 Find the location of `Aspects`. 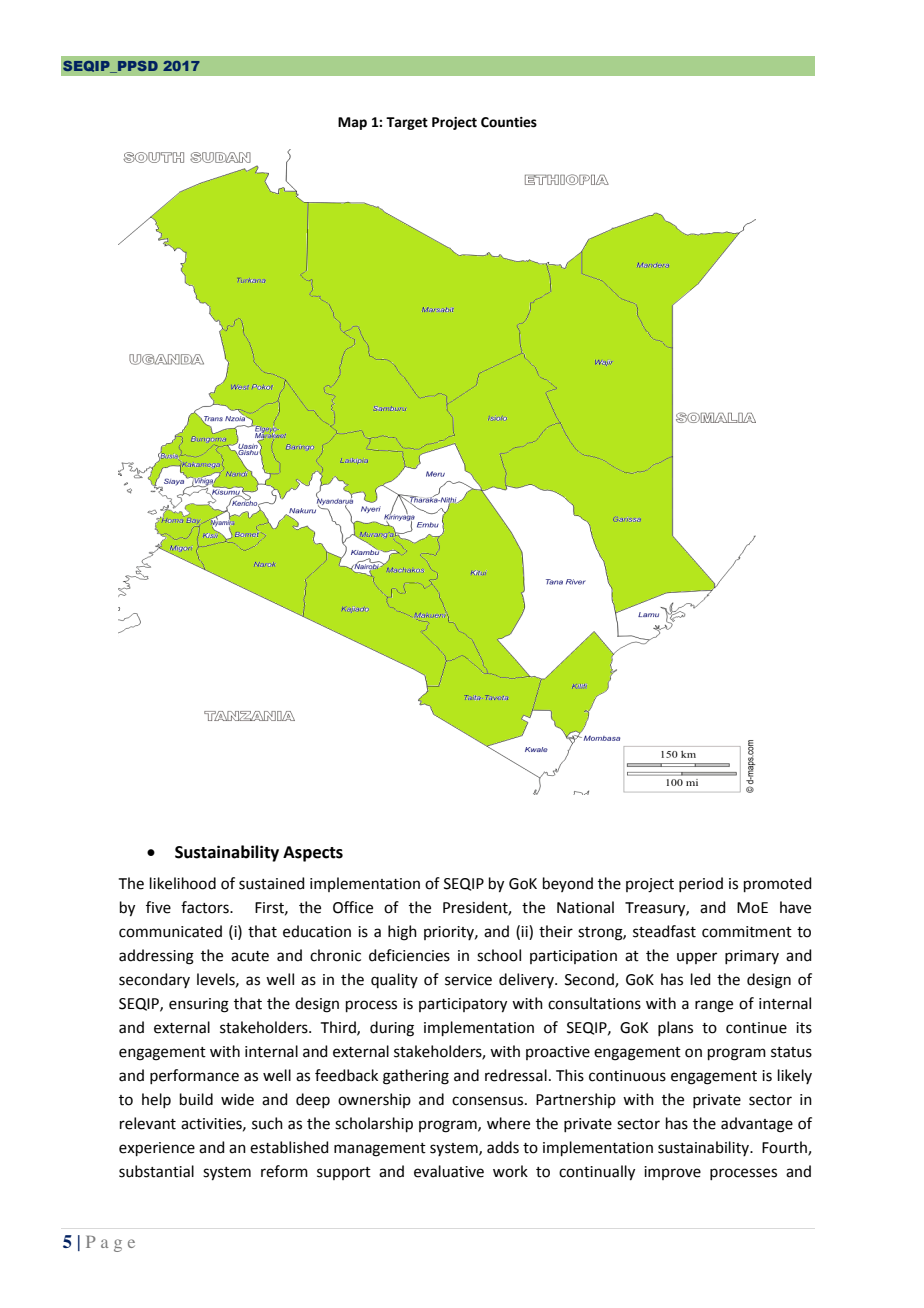

Aspects is located at coordinates (313, 854).
